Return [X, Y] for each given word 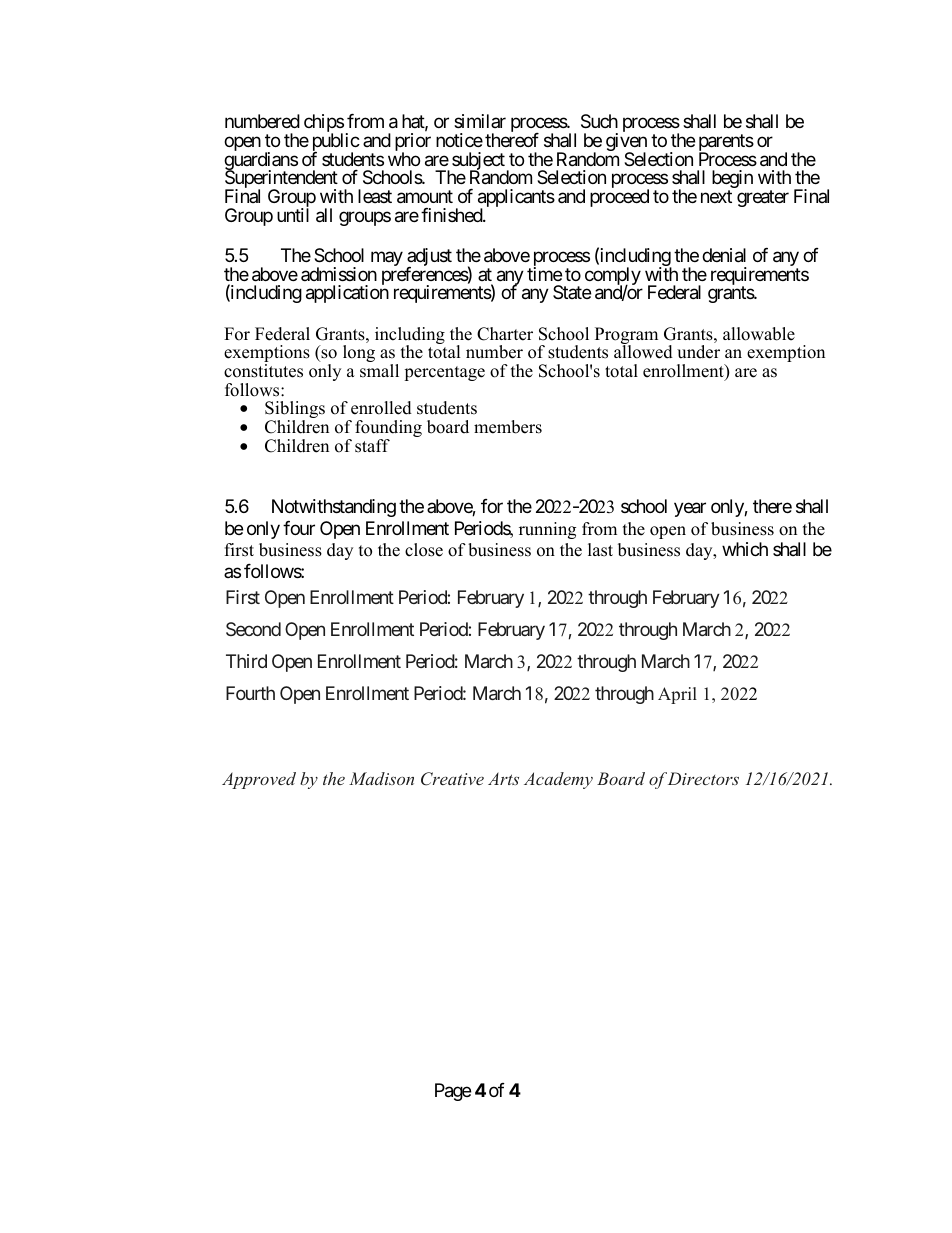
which [745, 549]
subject [478, 162]
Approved [259, 780]
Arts [503, 779]
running [547, 530]
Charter [505, 334]
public [336, 143]
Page [453, 1092]
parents [726, 144]
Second [253, 629]
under [698, 352]
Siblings [295, 411]
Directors [703, 778]
